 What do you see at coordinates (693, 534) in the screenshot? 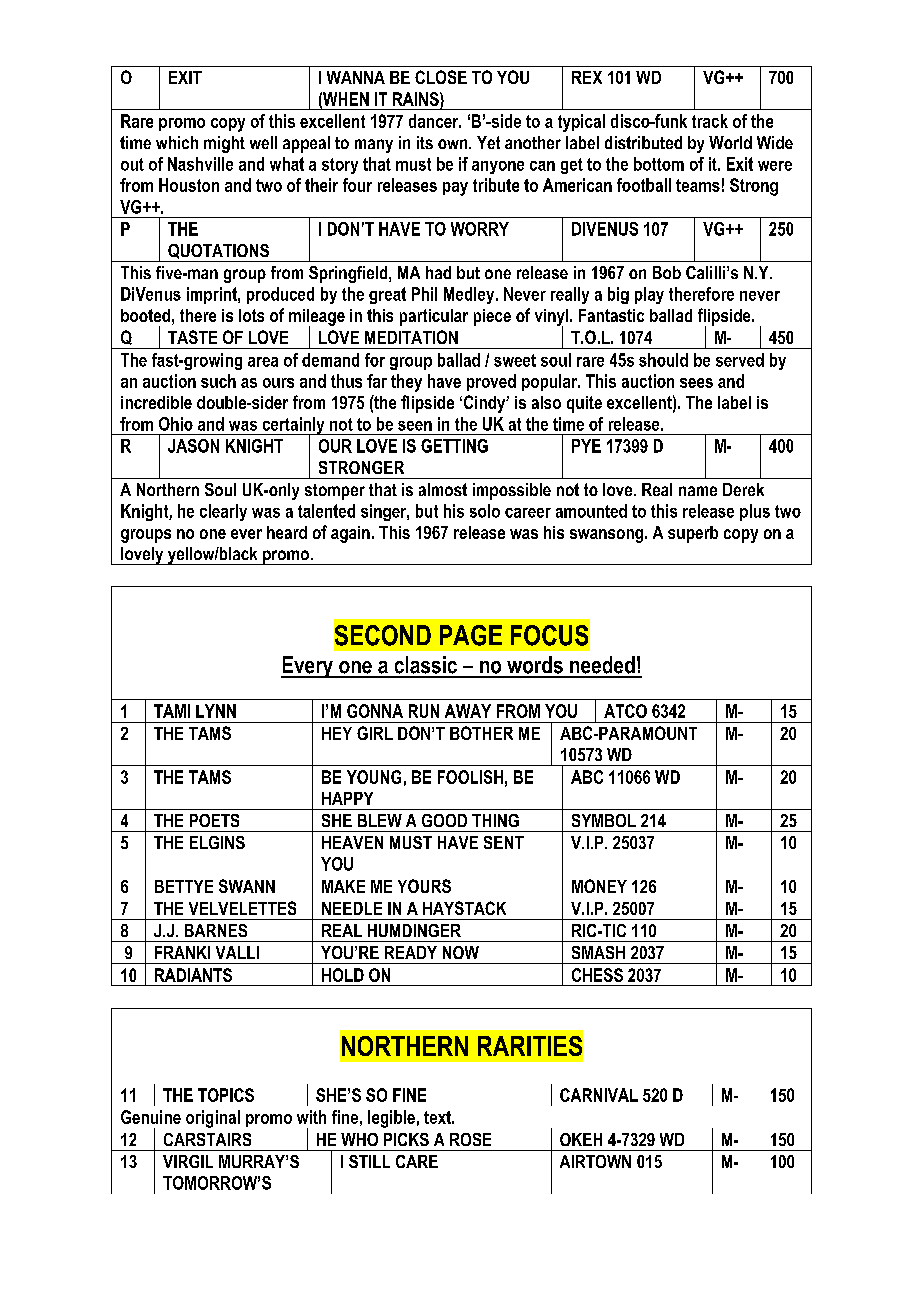
I see `superb` at bounding box center [693, 534].
